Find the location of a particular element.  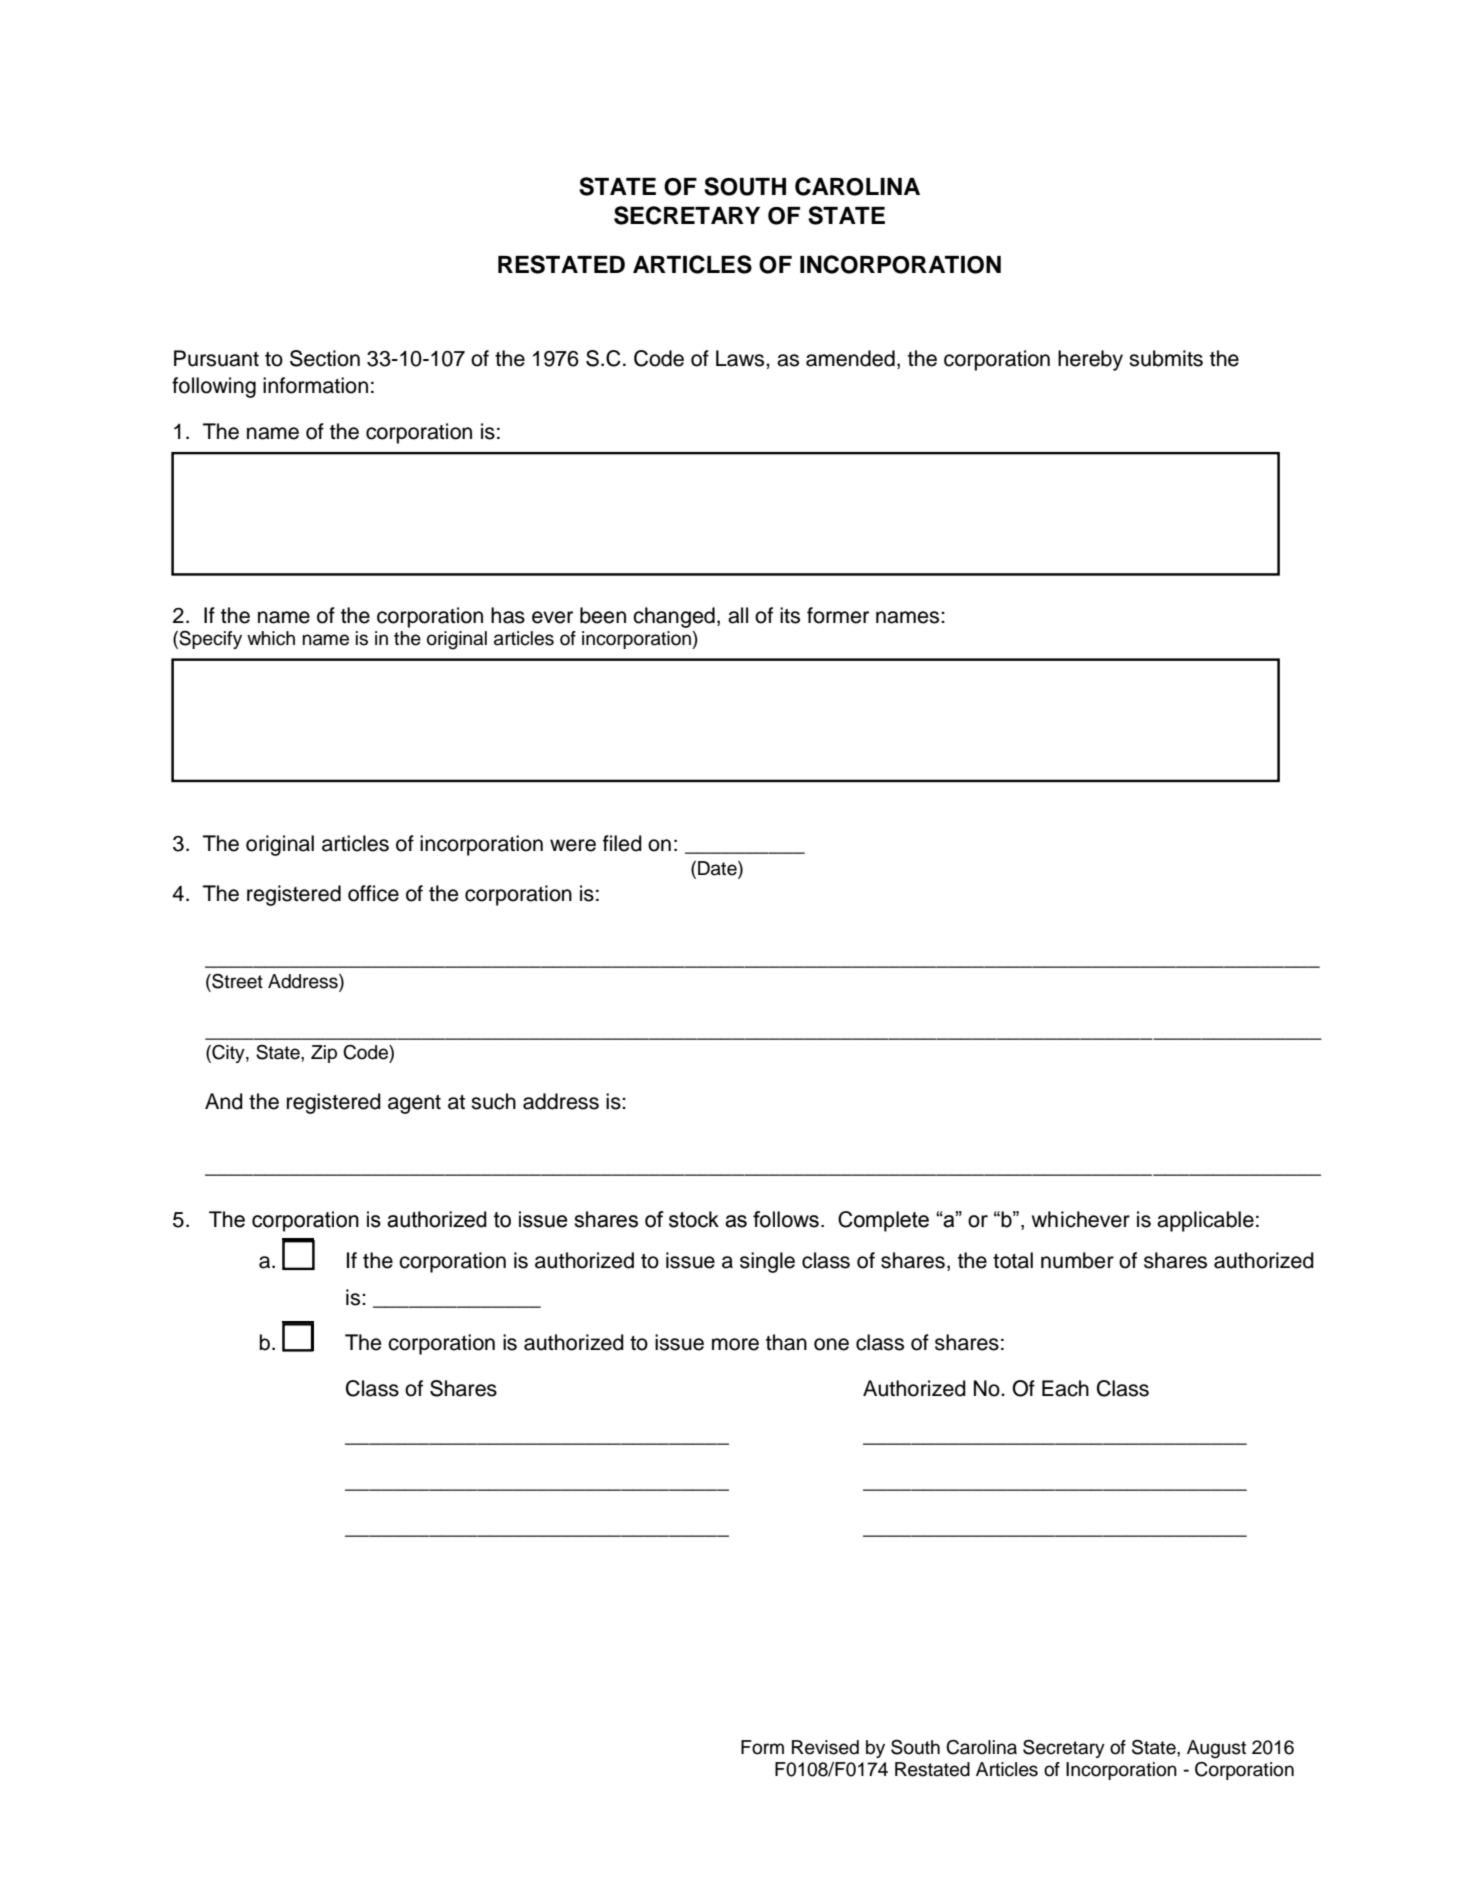

more is located at coordinates (735, 1344).
